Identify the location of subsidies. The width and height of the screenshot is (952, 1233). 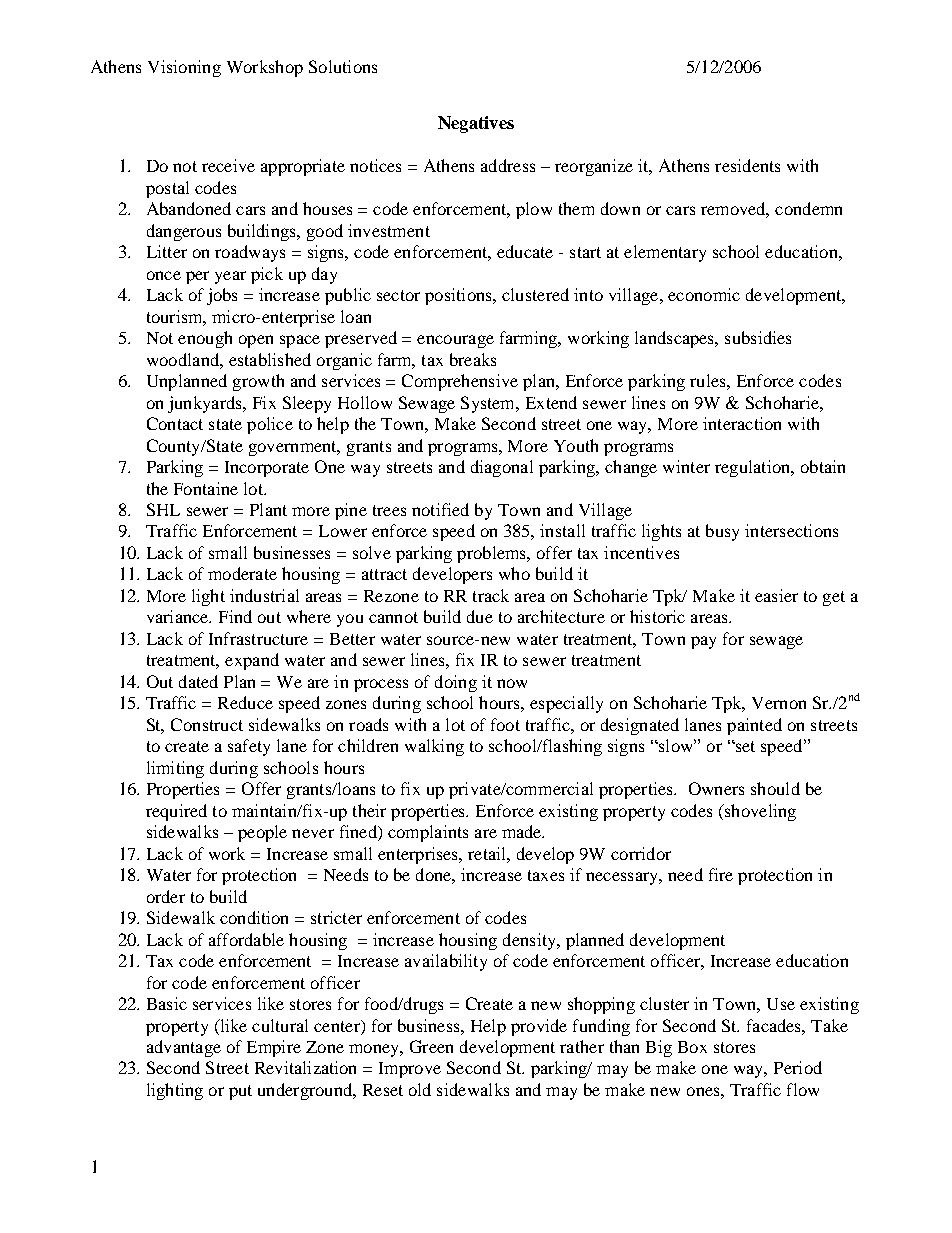
(758, 337).
